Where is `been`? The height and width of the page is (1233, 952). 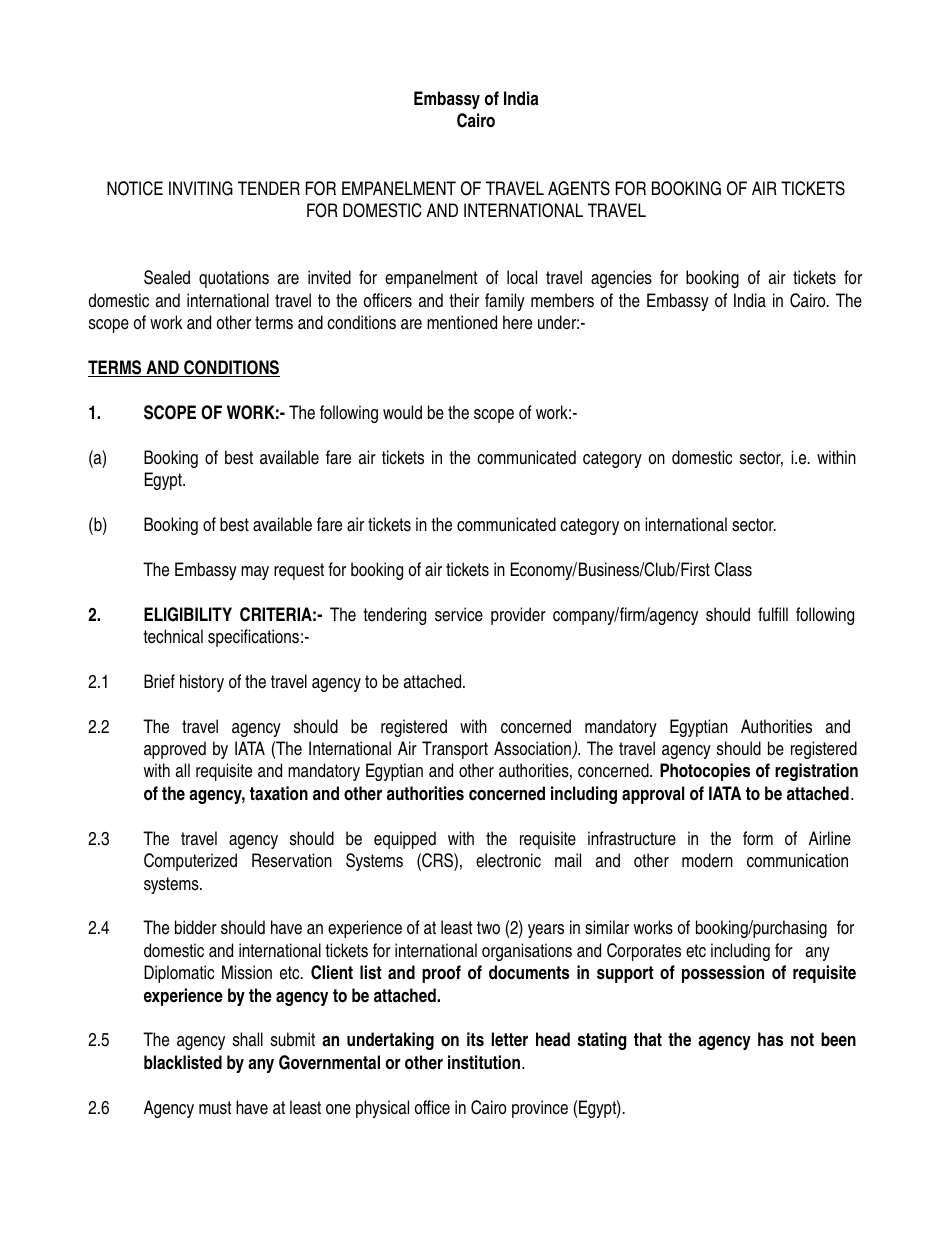
been is located at coordinates (838, 1039).
